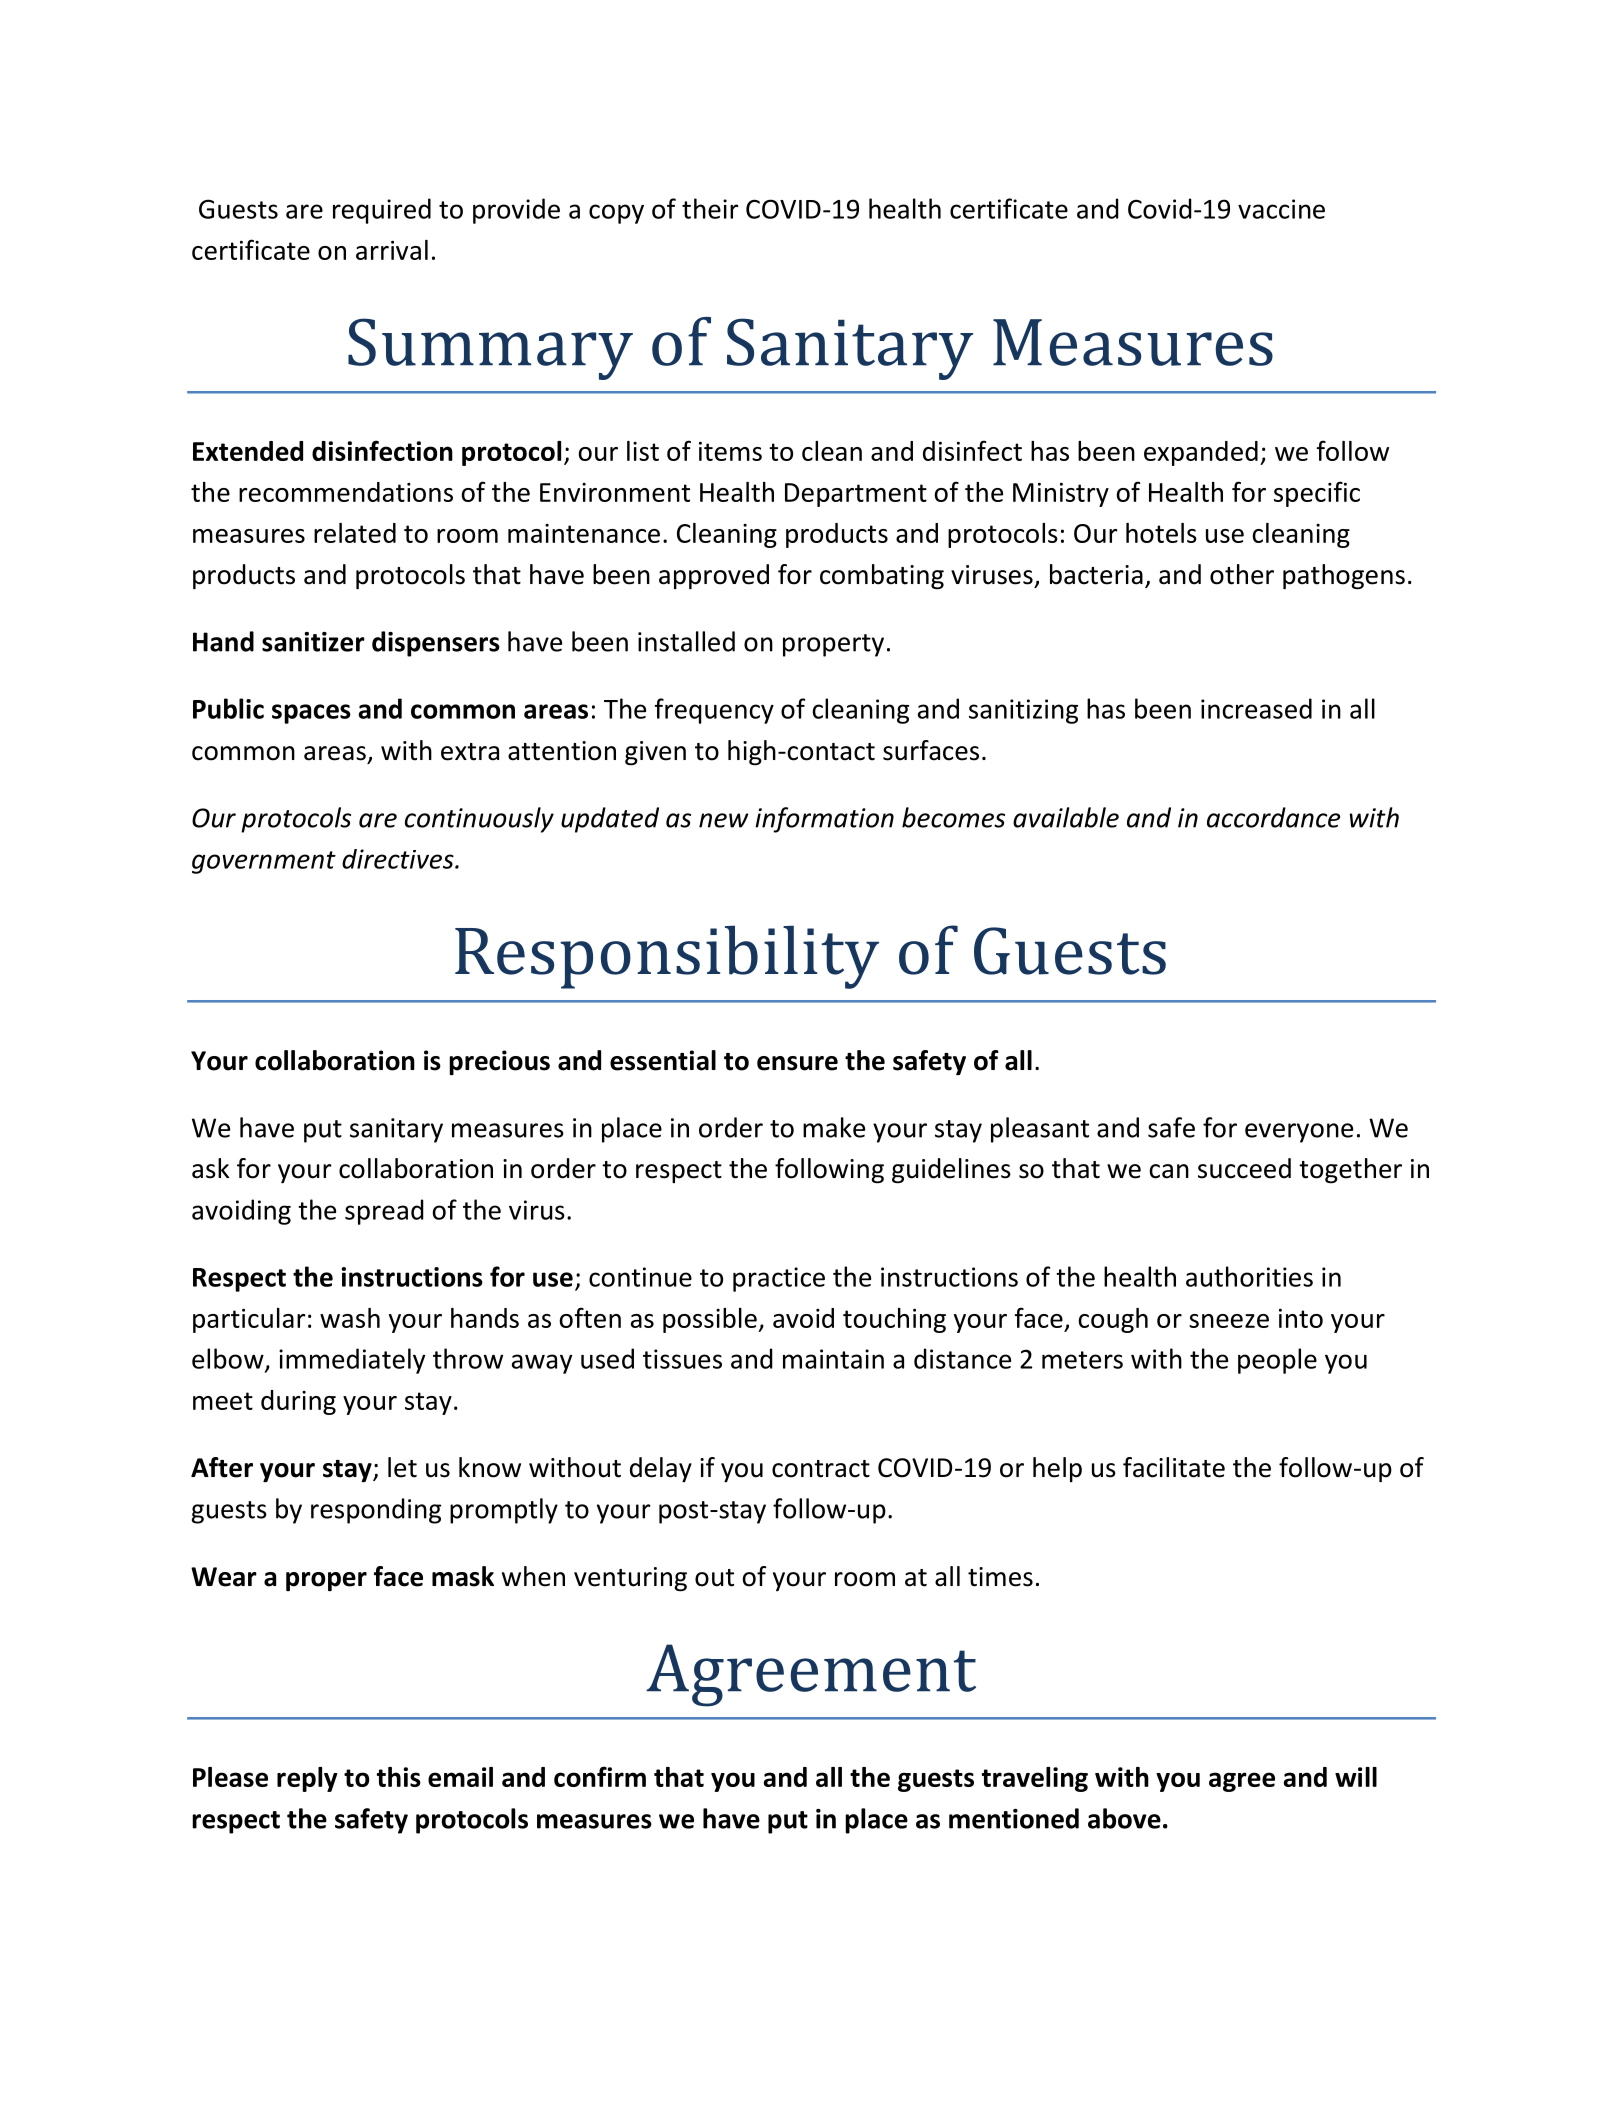 The image size is (1623, 2101). What do you see at coordinates (499, 1062) in the image?
I see `precious` at bounding box center [499, 1062].
